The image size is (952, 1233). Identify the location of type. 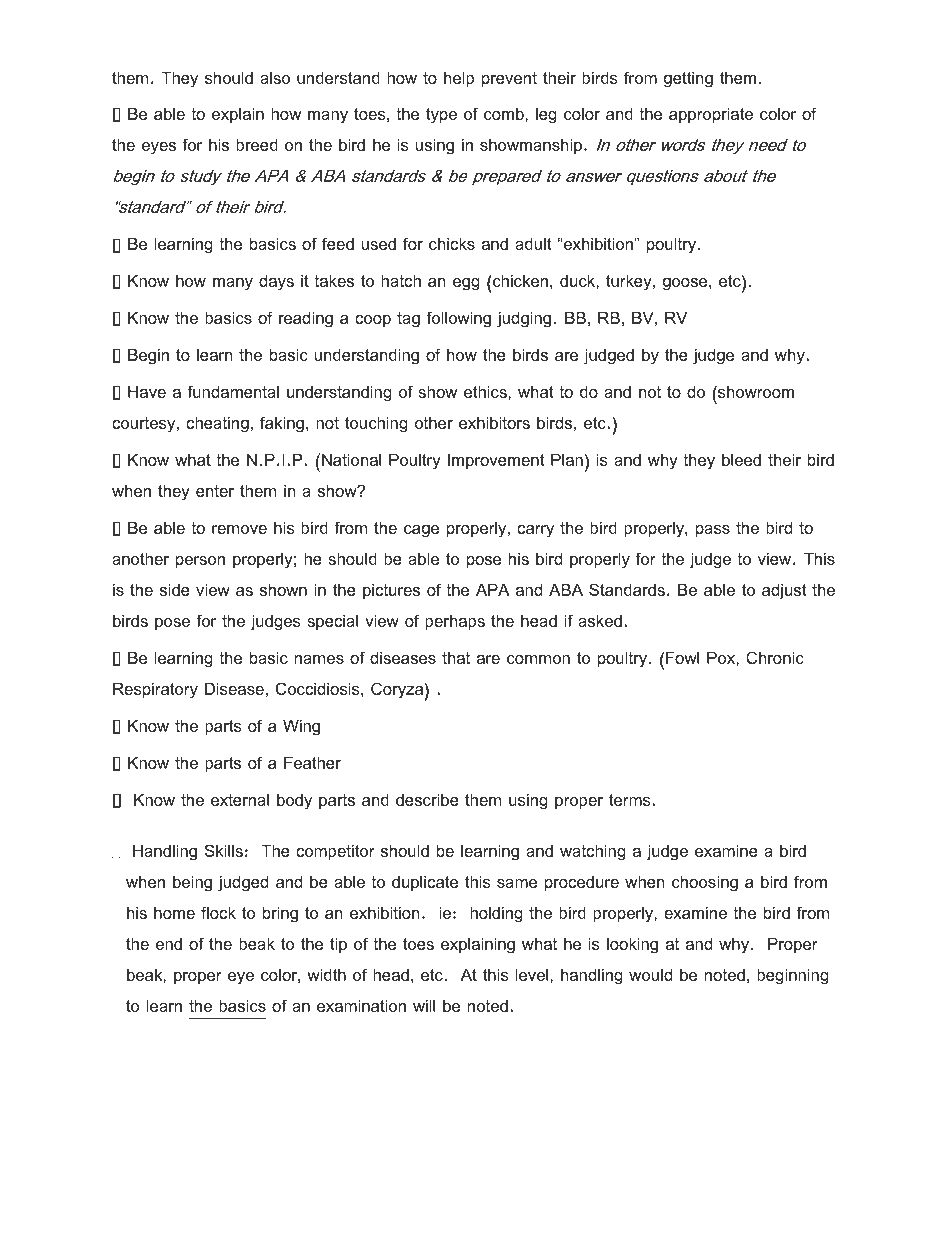
(441, 116).
